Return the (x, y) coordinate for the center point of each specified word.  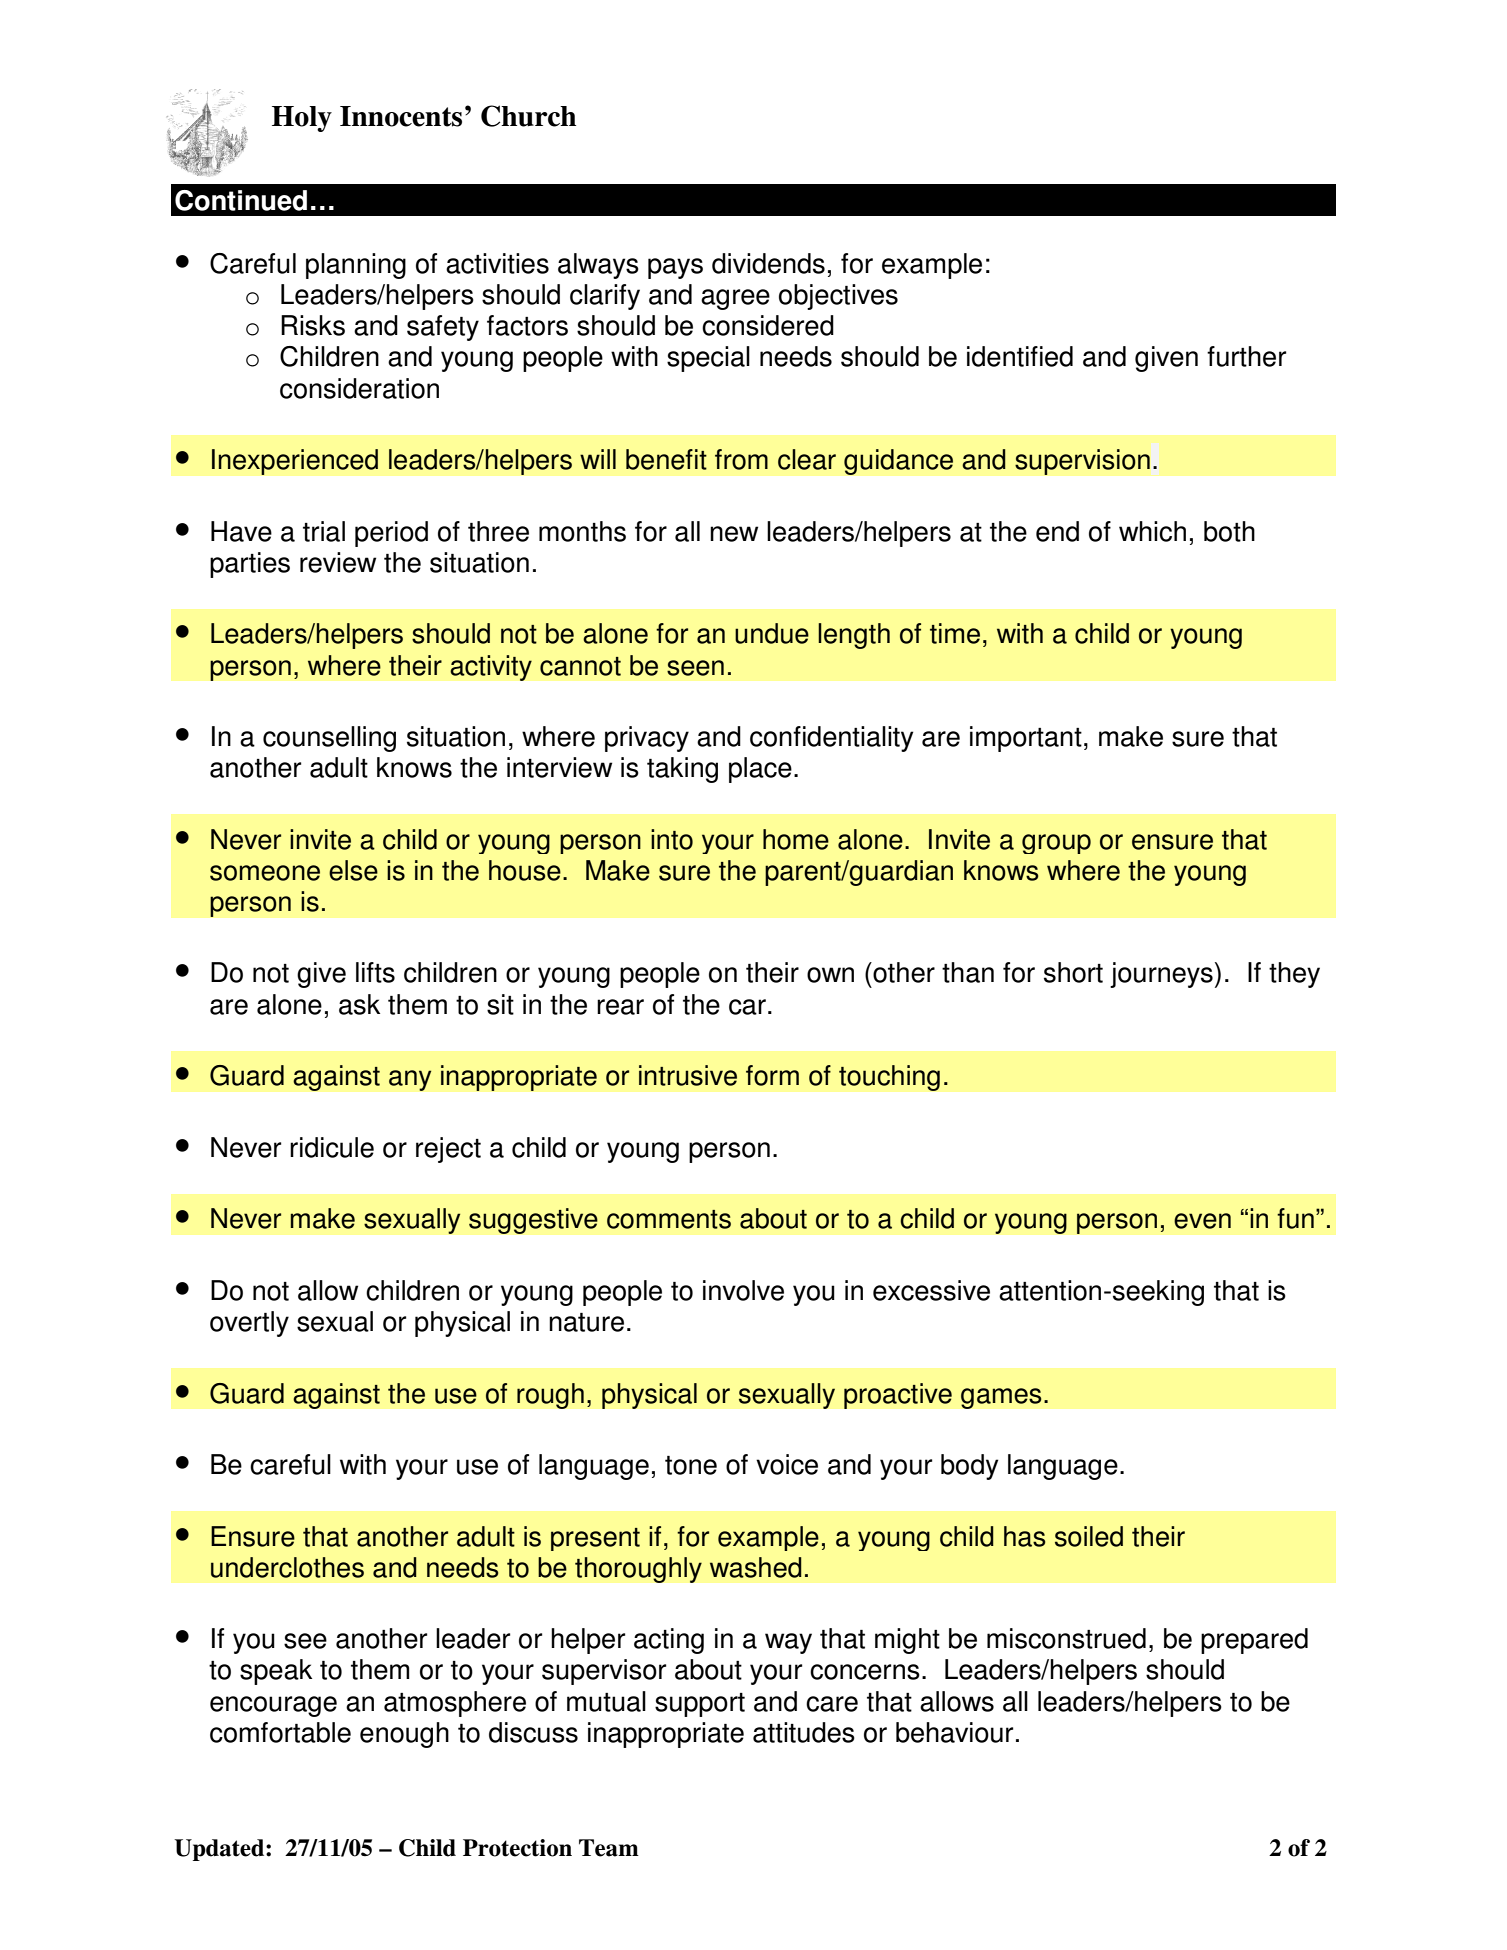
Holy (302, 119)
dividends (768, 263)
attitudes (804, 1732)
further (1246, 356)
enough (404, 1735)
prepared (1254, 1641)
